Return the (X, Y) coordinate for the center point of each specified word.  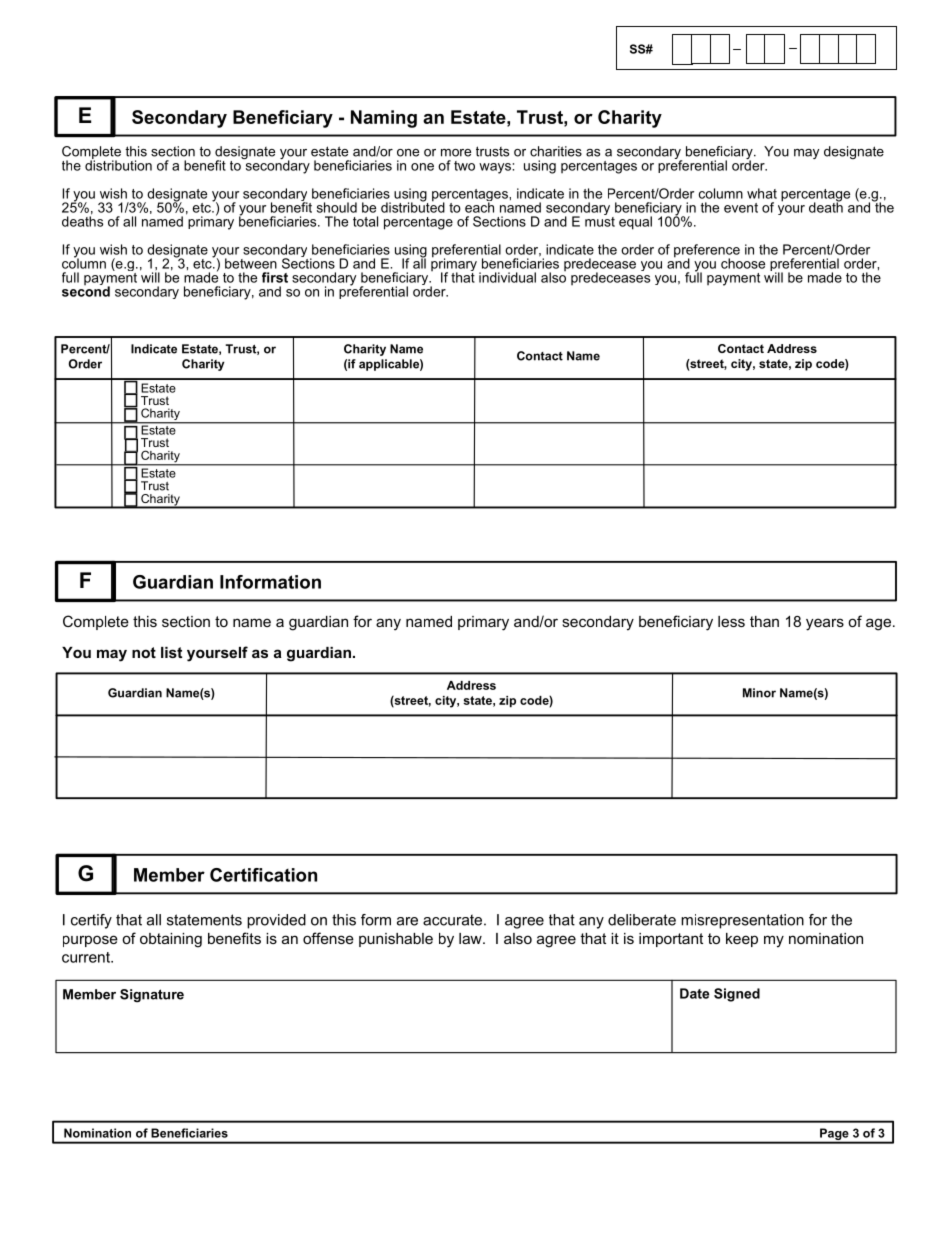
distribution (118, 164)
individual (507, 277)
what (762, 193)
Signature (152, 995)
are (407, 921)
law (471, 938)
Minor (759, 693)
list (171, 652)
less (731, 621)
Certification (263, 875)
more (456, 153)
